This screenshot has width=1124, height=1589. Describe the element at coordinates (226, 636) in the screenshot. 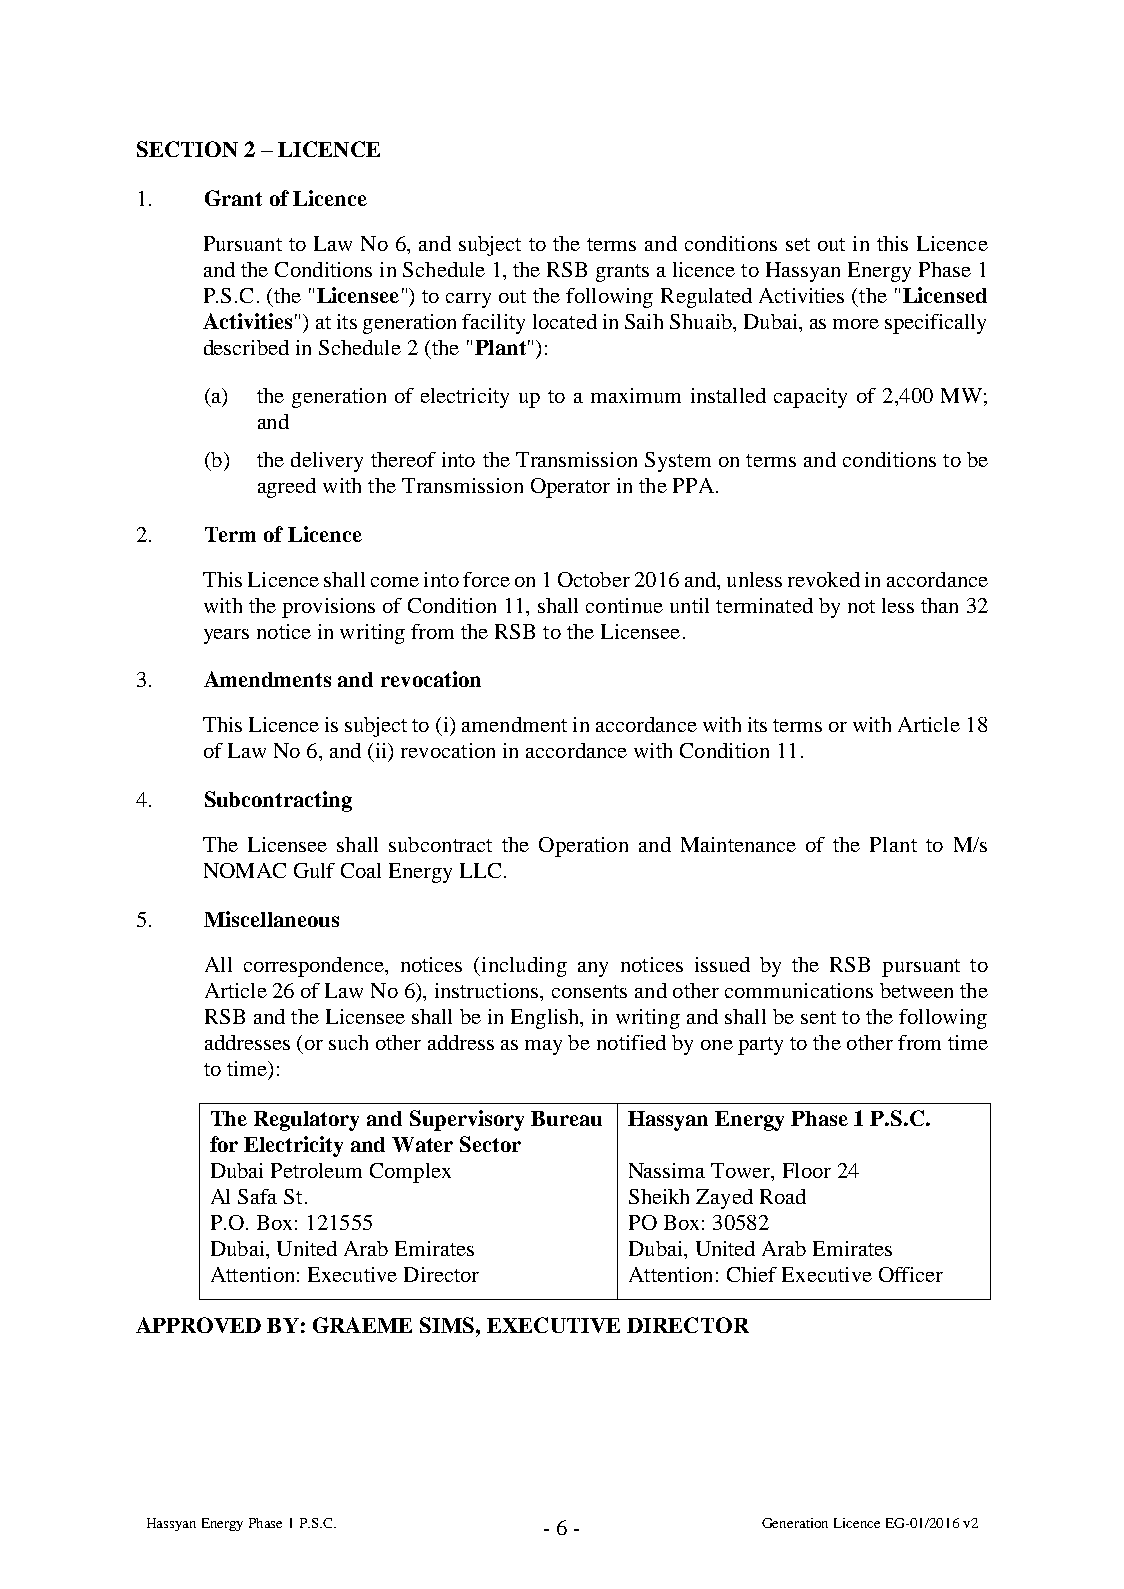

I see `years` at that location.
